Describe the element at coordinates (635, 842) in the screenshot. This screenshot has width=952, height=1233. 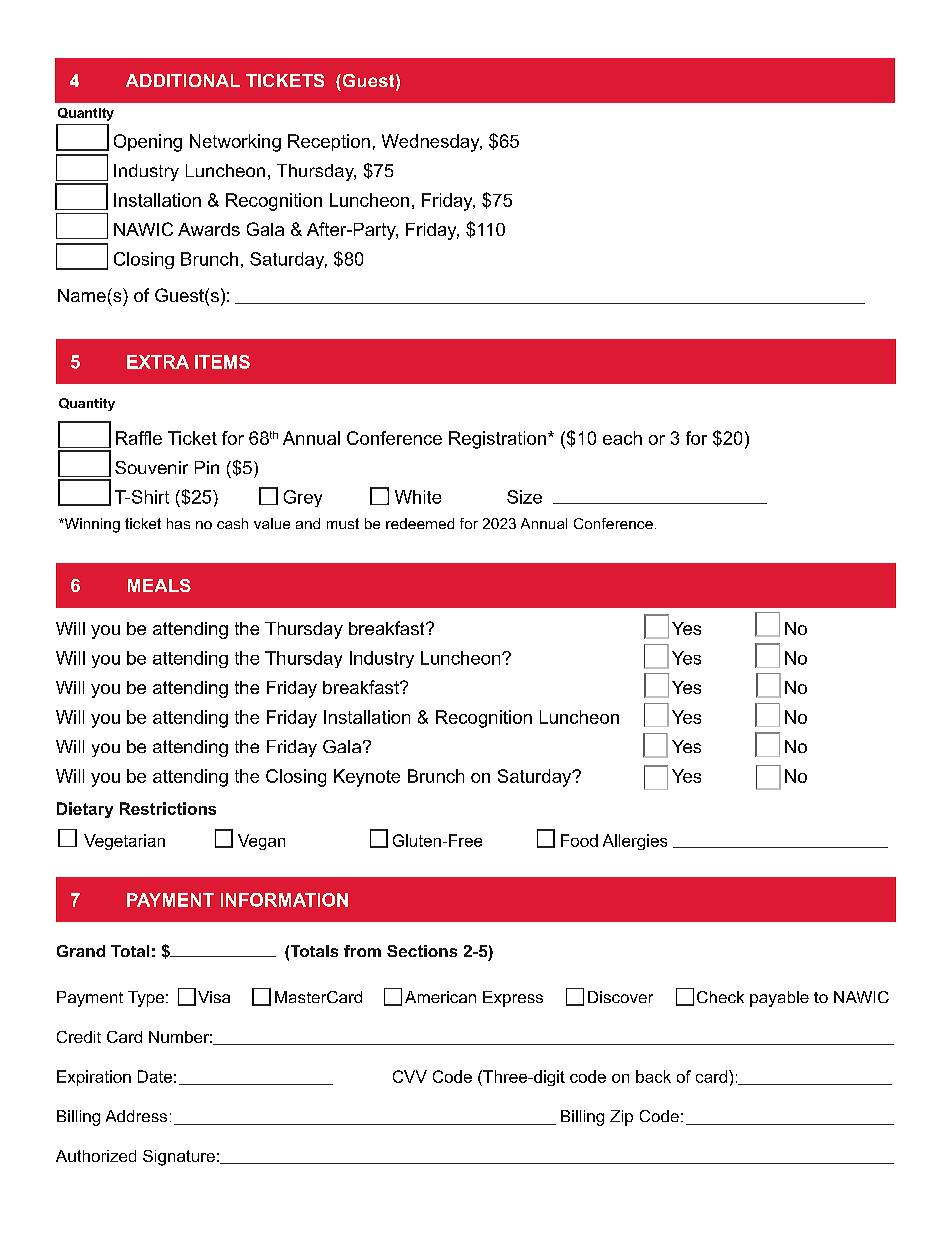
I see `Allergies` at that location.
